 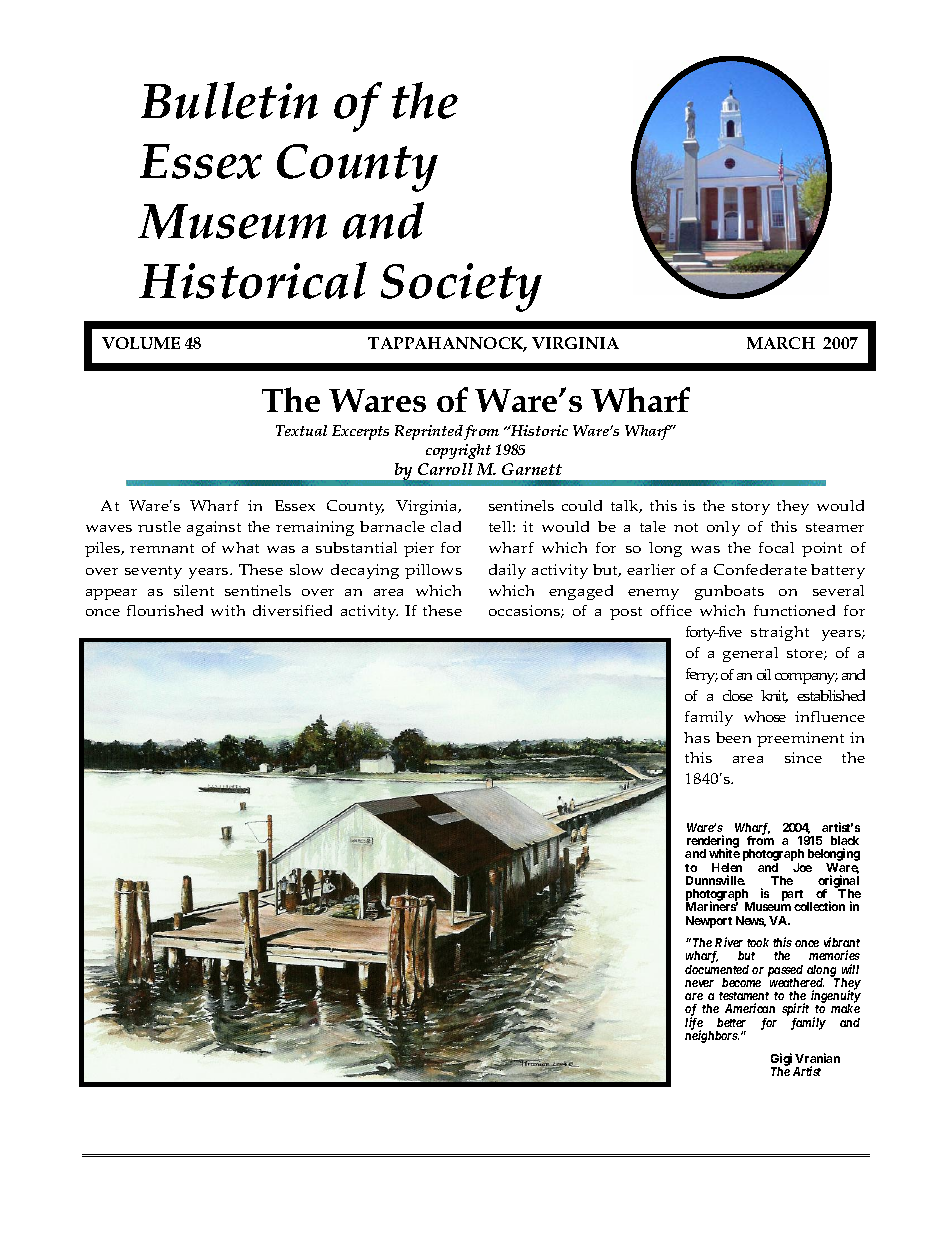 I want to click on story, so click(x=751, y=508).
